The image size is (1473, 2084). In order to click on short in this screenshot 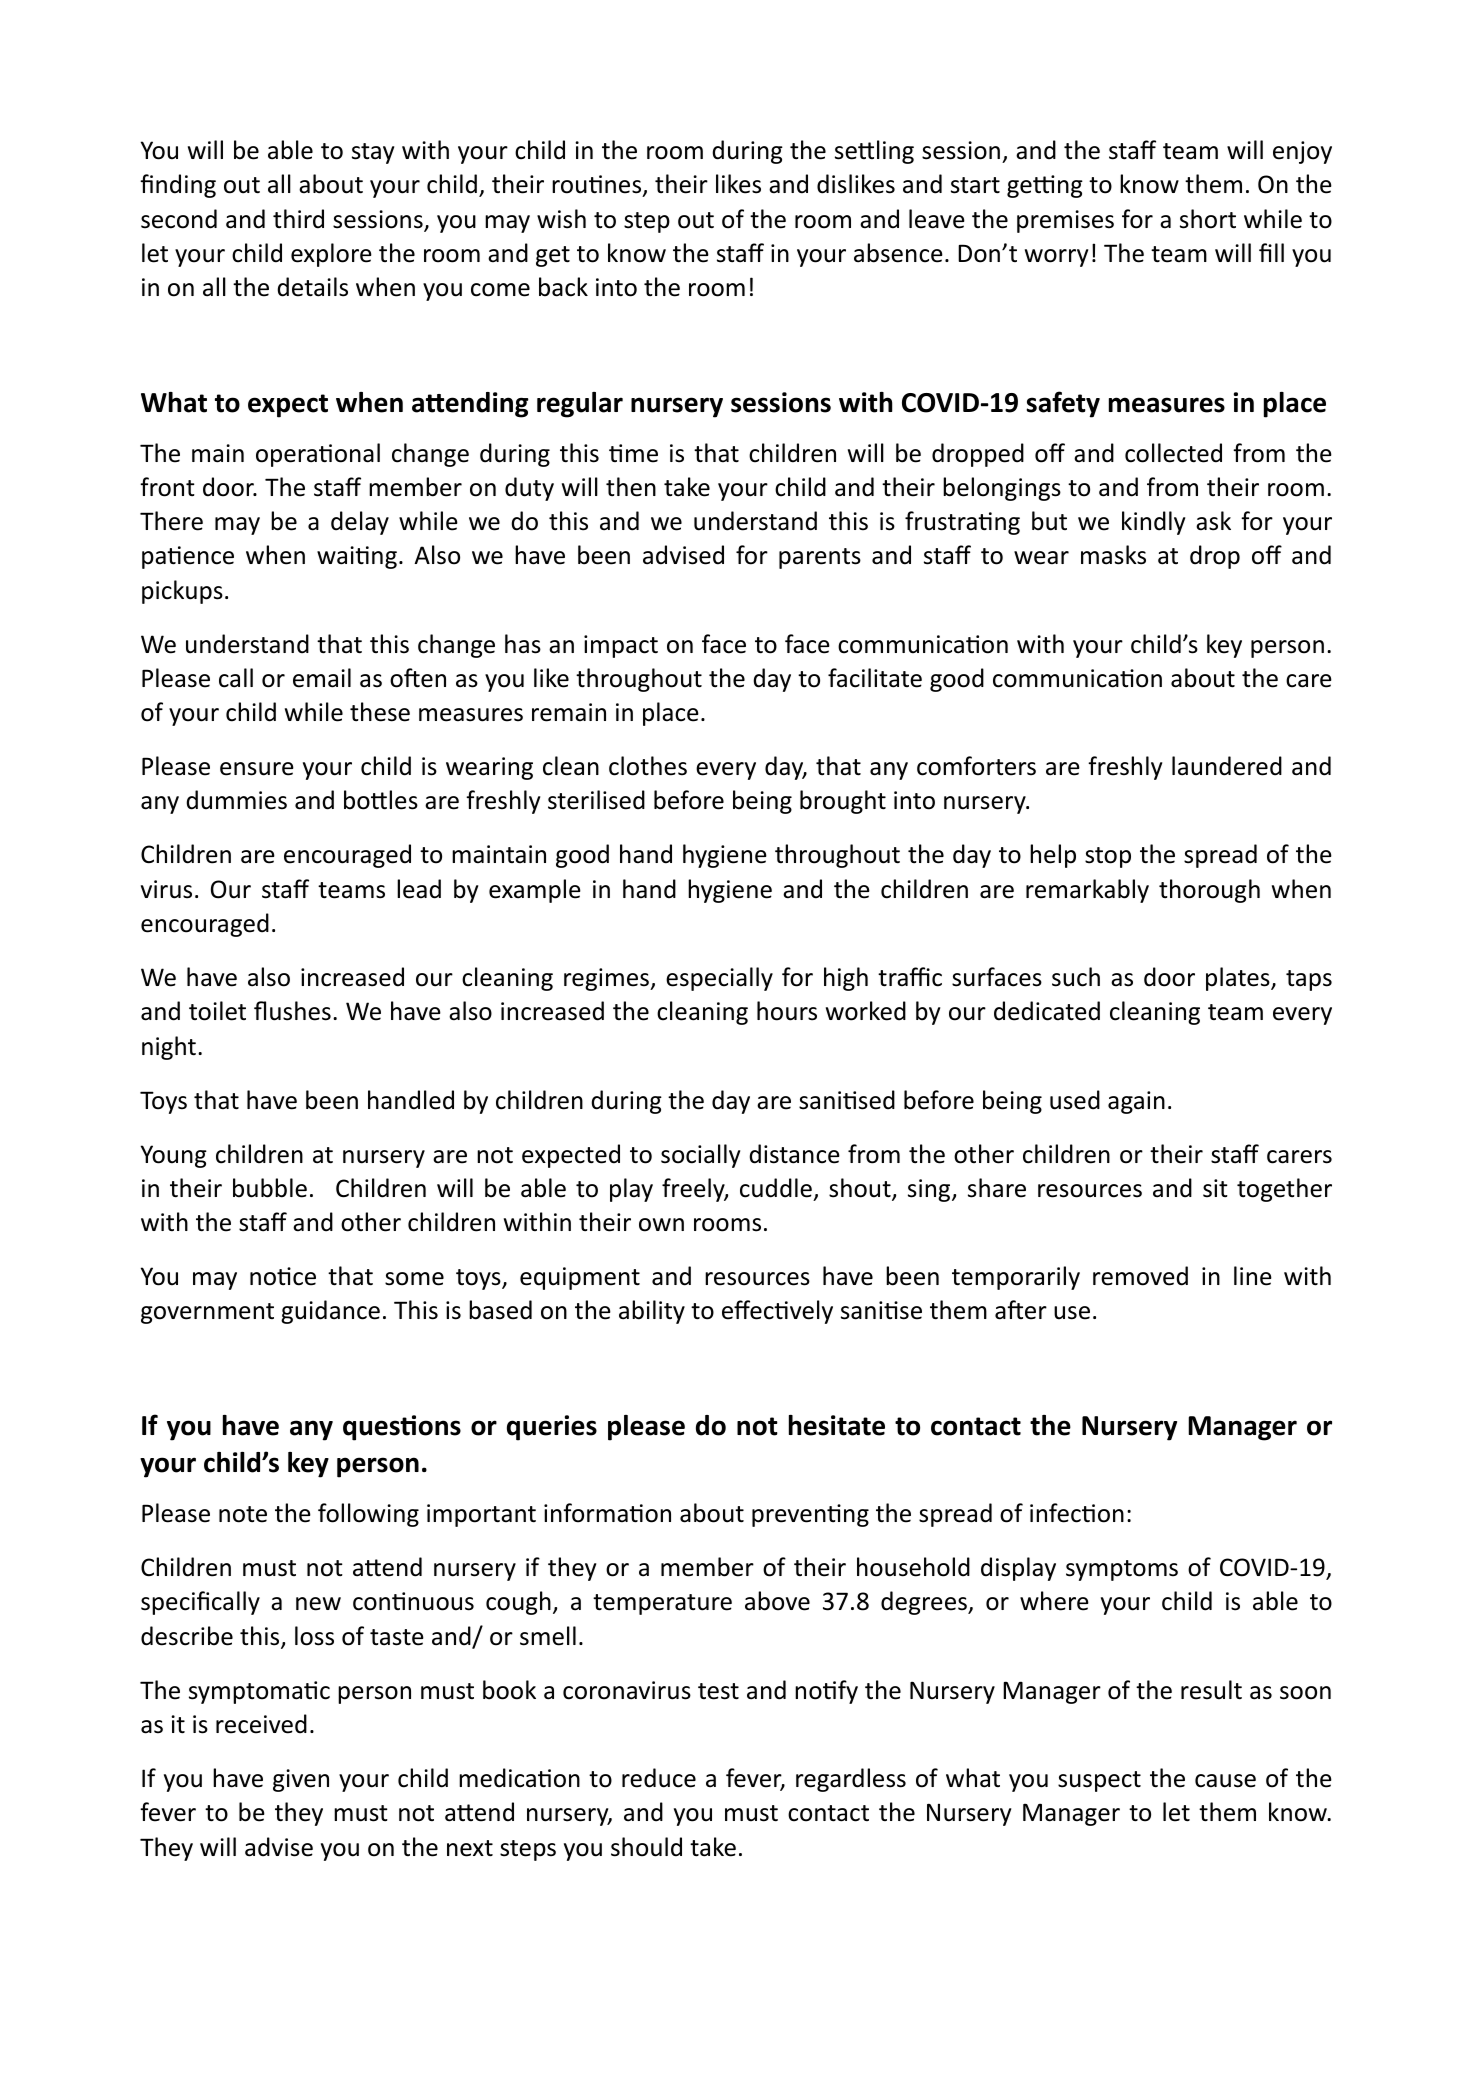, I will do `click(1208, 219)`.
